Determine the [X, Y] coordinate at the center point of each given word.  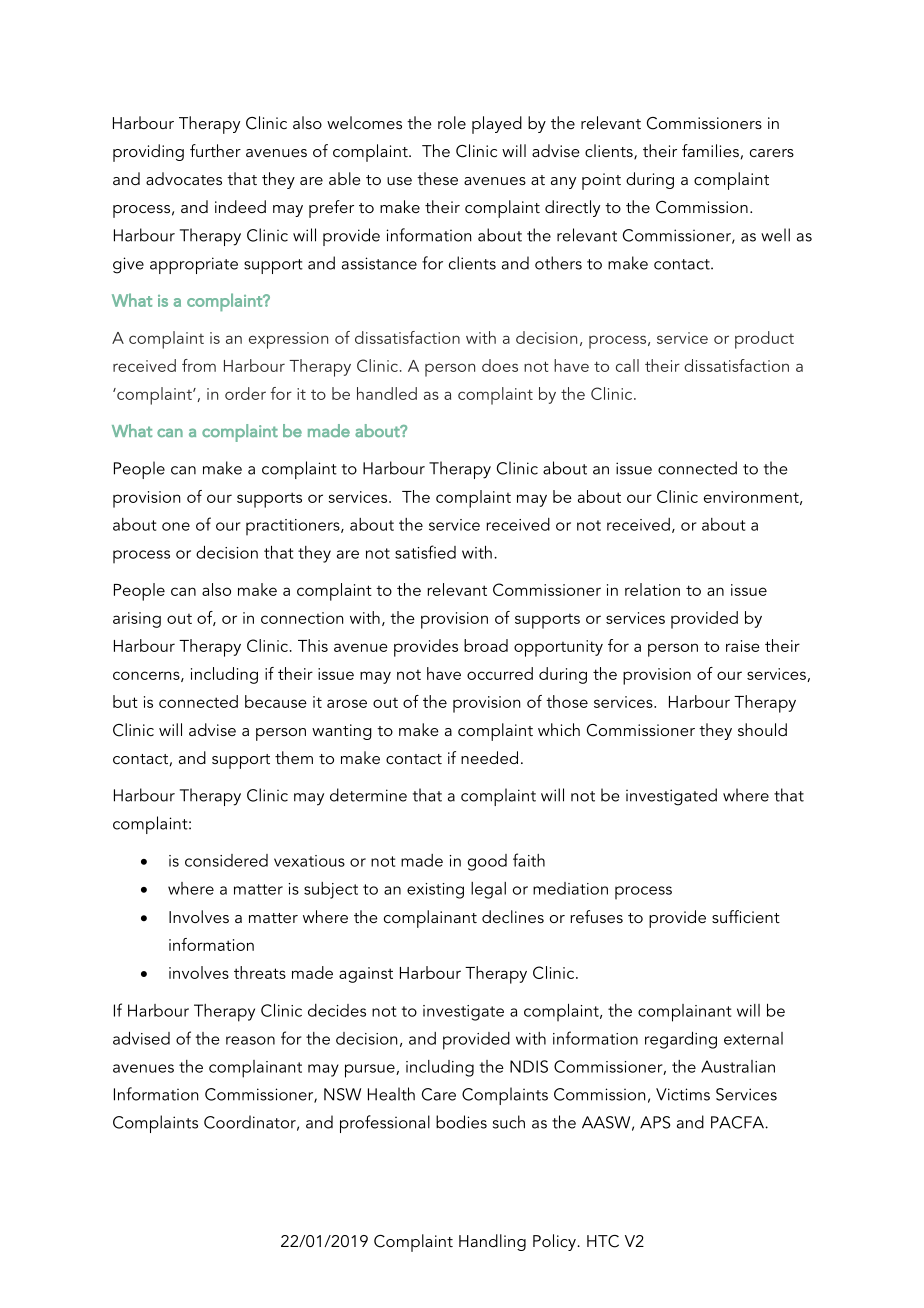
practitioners [294, 527]
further [215, 150]
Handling [492, 1242]
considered [226, 860]
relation [652, 589]
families [710, 150]
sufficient [746, 916]
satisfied [425, 552]
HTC [603, 1241]
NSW [342, 1094]
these [437, 178]
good [487, 862]
